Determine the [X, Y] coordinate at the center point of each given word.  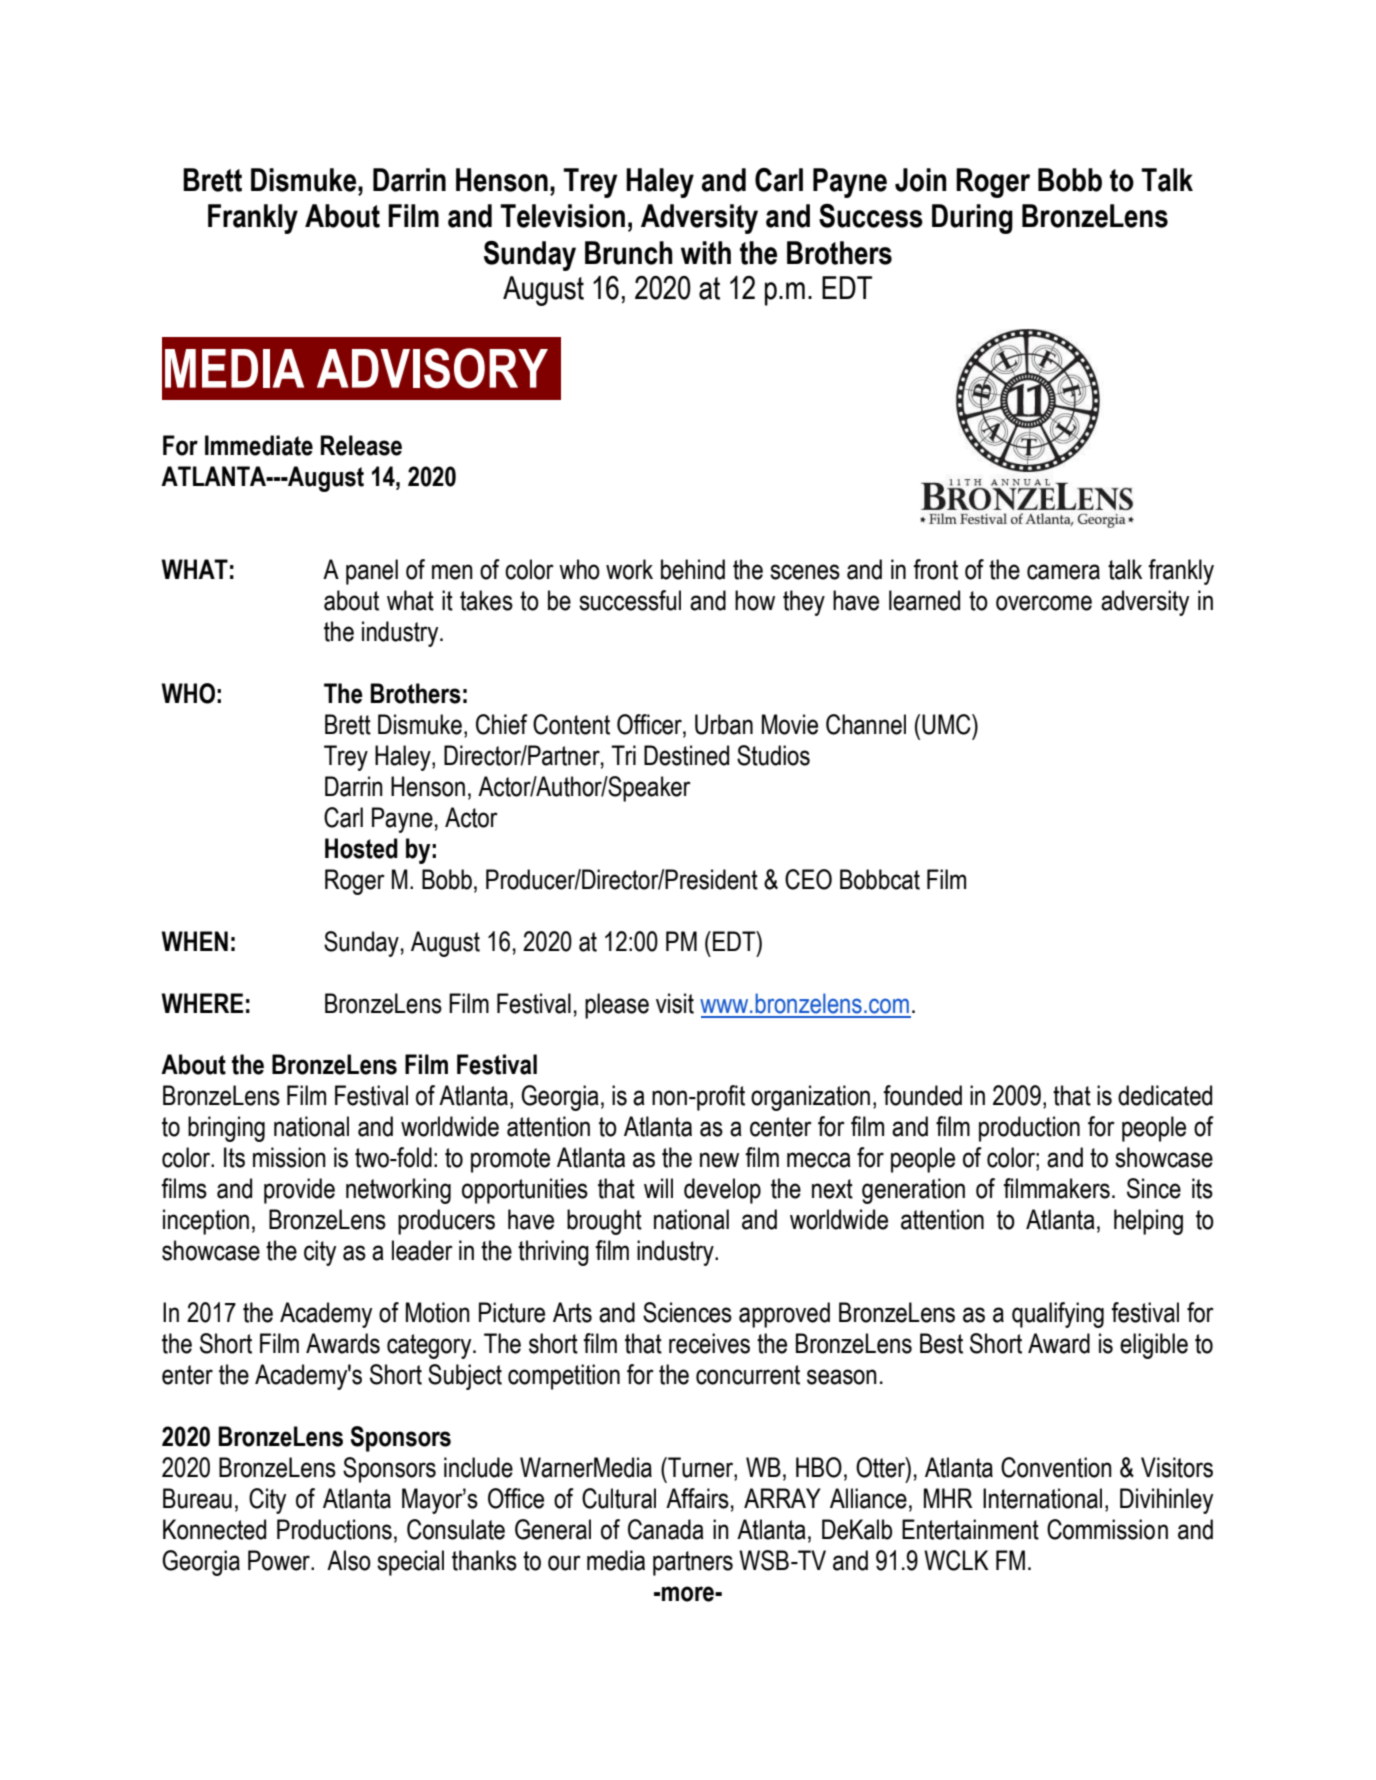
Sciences [687, 1312]
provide [299, 1191]
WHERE [202, 1003]
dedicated [1165, 1095]
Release [361, 445]
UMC [947, 724]
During [972, 219]
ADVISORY [432, 368]
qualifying [1058, 1315]
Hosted [361, 848]
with [706, 253]
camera [1063, 572]
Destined [686, 755]
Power [280, 1560]
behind [693, 569]
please [617, 1006]
